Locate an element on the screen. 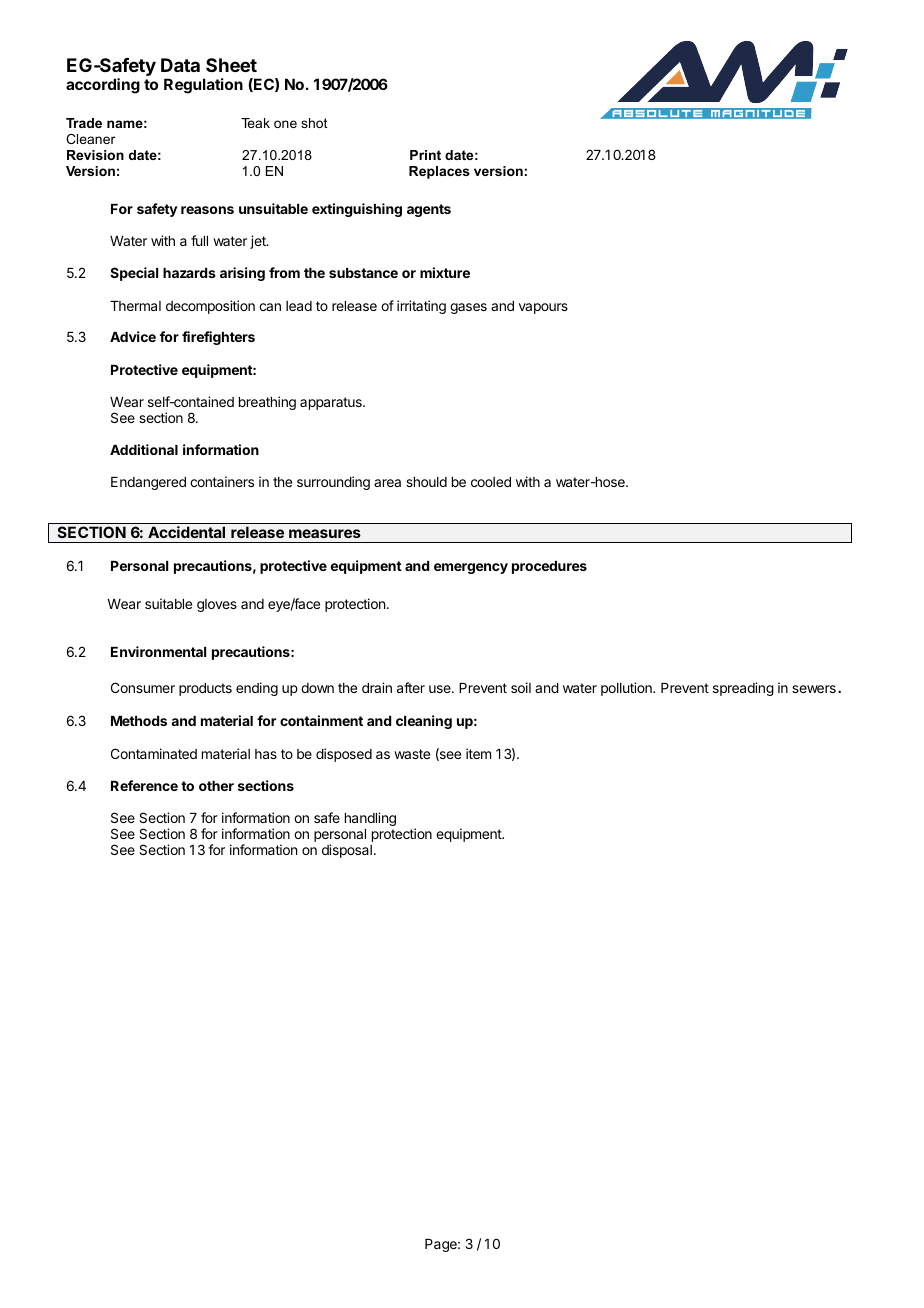 This screenshot has height=1308, width=924. Reference is located at coordinates (144, 785).
